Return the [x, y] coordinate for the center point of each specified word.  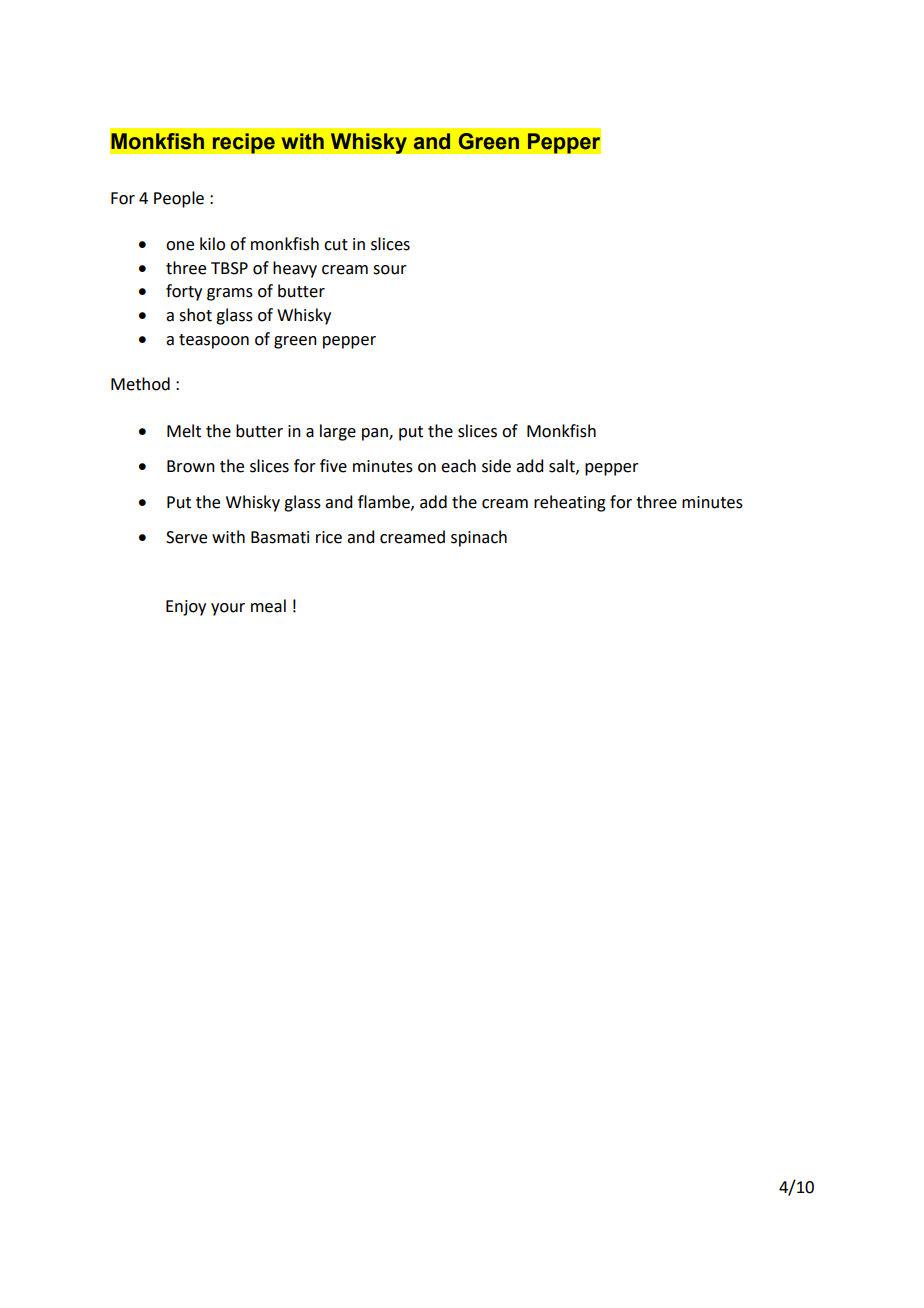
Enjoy [186, 608]
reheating [570, 503]
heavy [295, 269]
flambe [385, 502]
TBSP [229, 268]
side [496, 466]
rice [329, 537]
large [338, 432]
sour [390, 270]
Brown [191, 466]
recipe [243, 143]
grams [230, 294]
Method [140, 384]
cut [336, 245]
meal [268, 606]
